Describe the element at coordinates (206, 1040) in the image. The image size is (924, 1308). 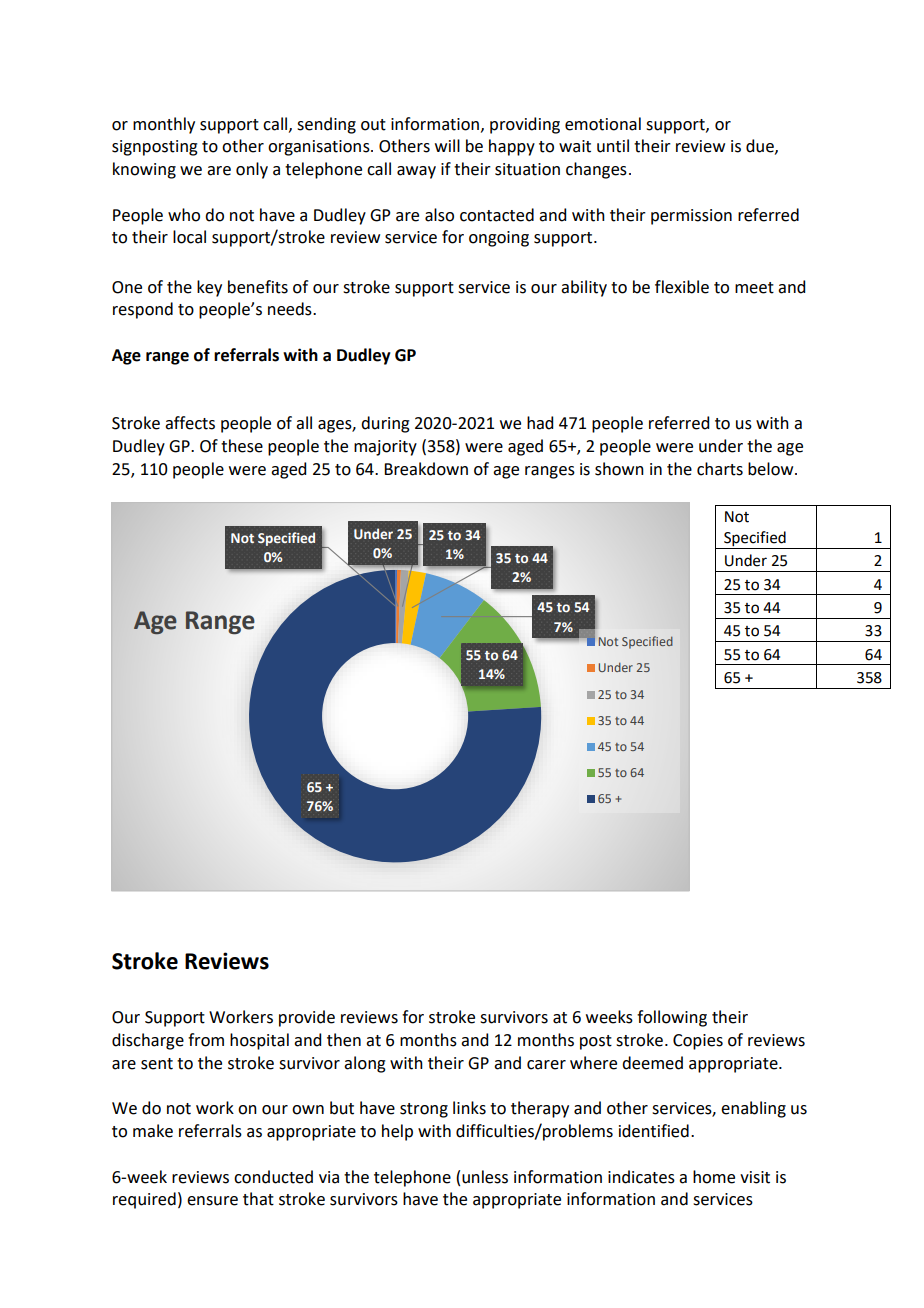
I see `from` at that location.
